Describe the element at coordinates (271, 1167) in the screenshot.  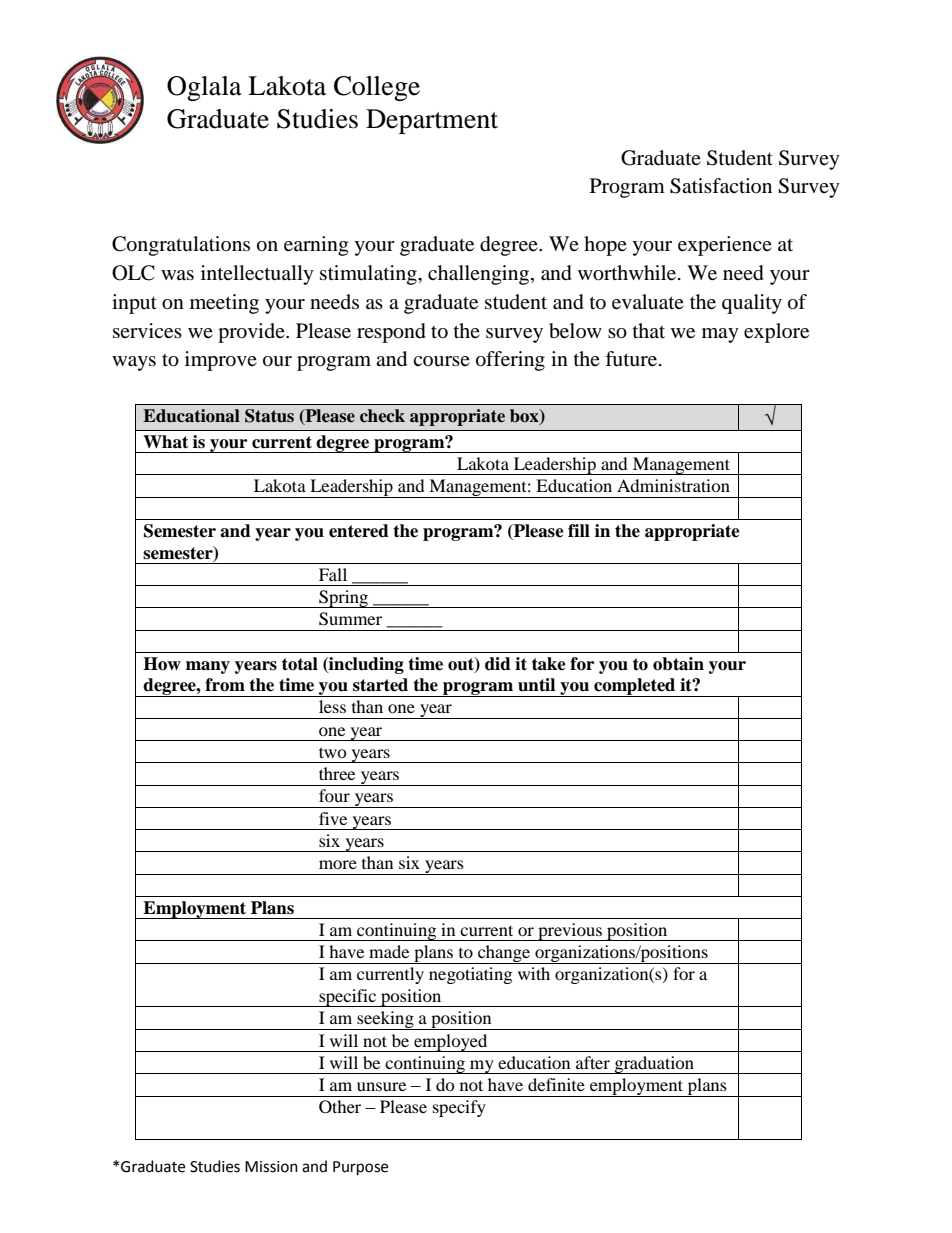
I see `Mission` at that location.
